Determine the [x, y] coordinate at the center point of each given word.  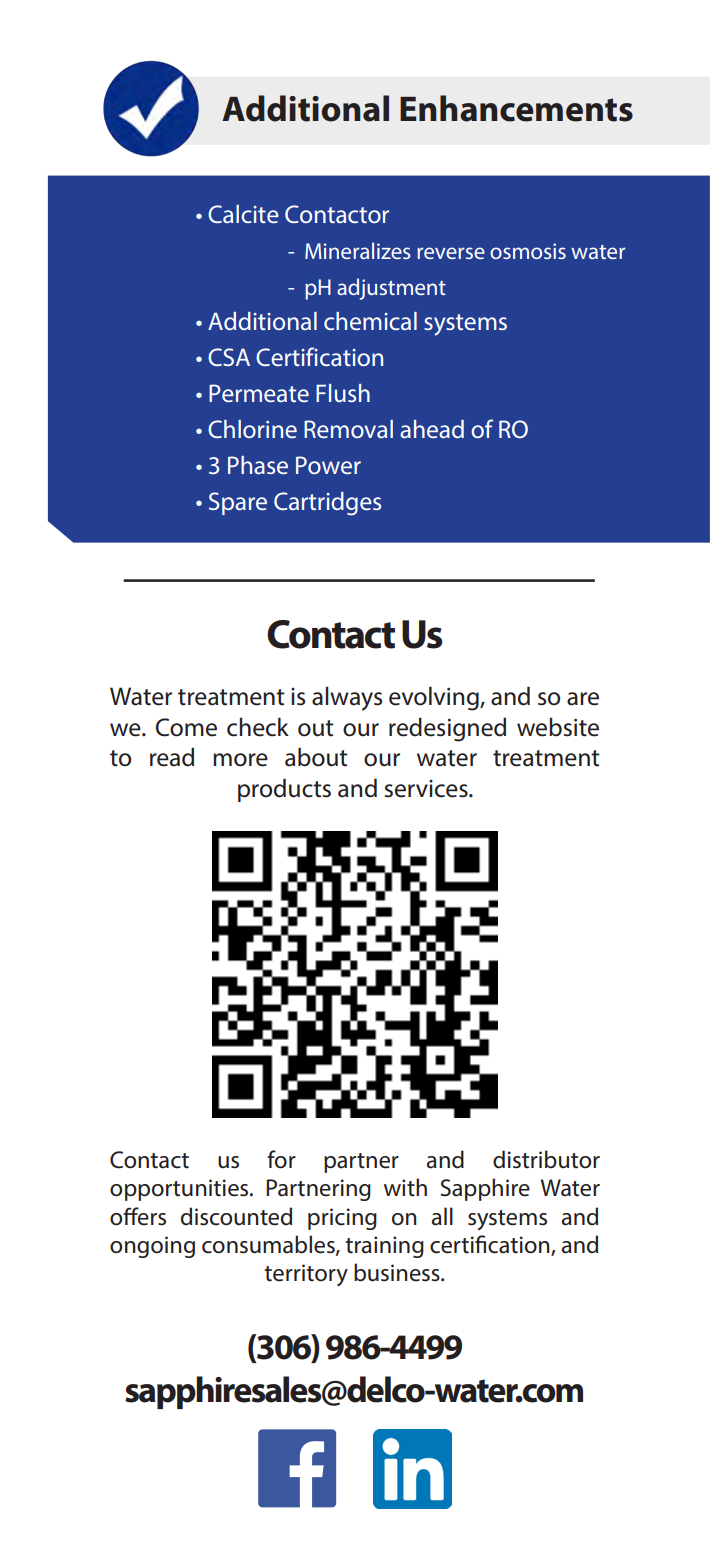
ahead [432, 429]
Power [328, 465]
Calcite [243, 214]
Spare [238, 503]
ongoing [152, 1247]
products [284, 790]
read [172, 757]
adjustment [391, 289]
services [427, 789]
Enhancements [516, 108]
